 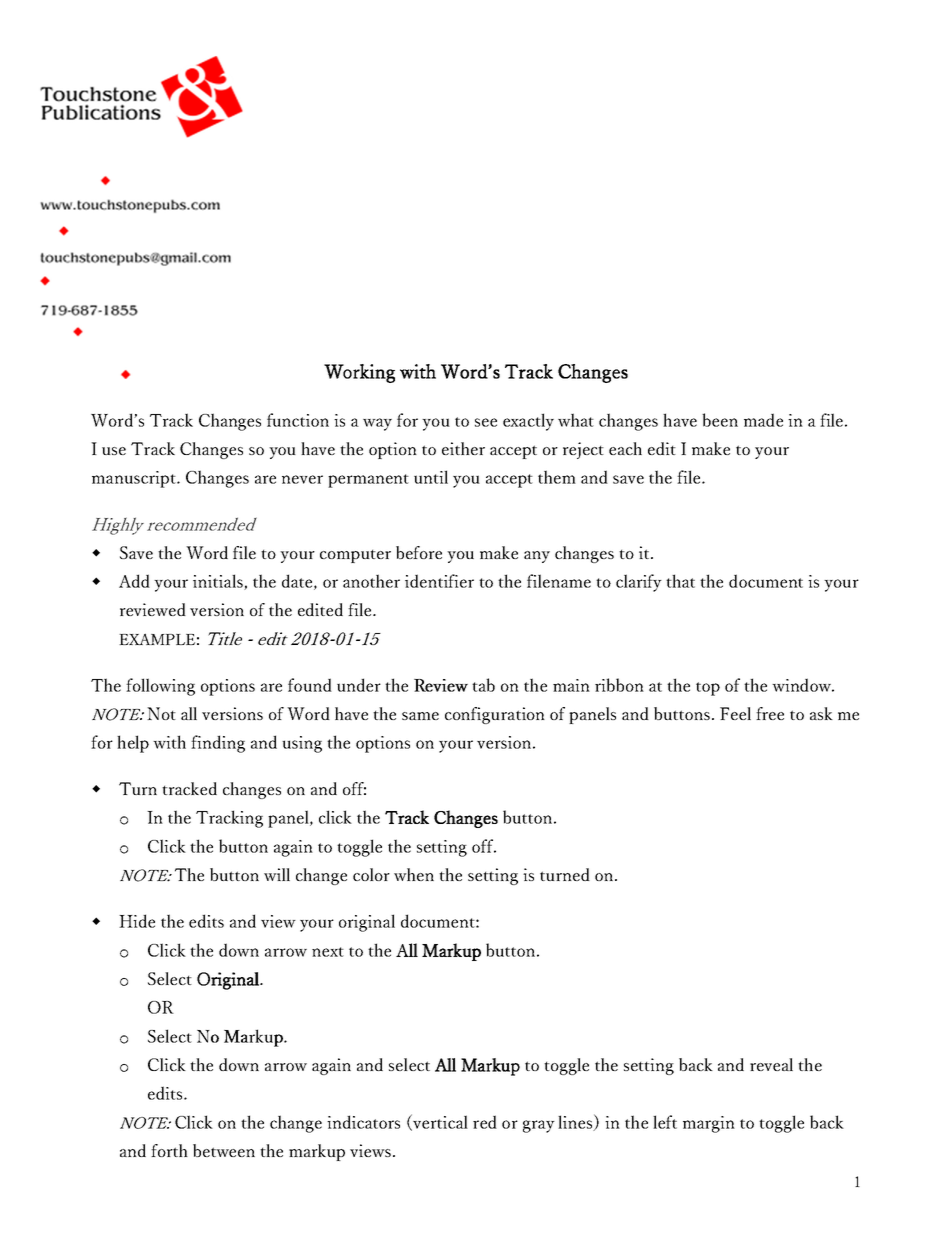 I want to click on either, so click(x=463, y=448).
